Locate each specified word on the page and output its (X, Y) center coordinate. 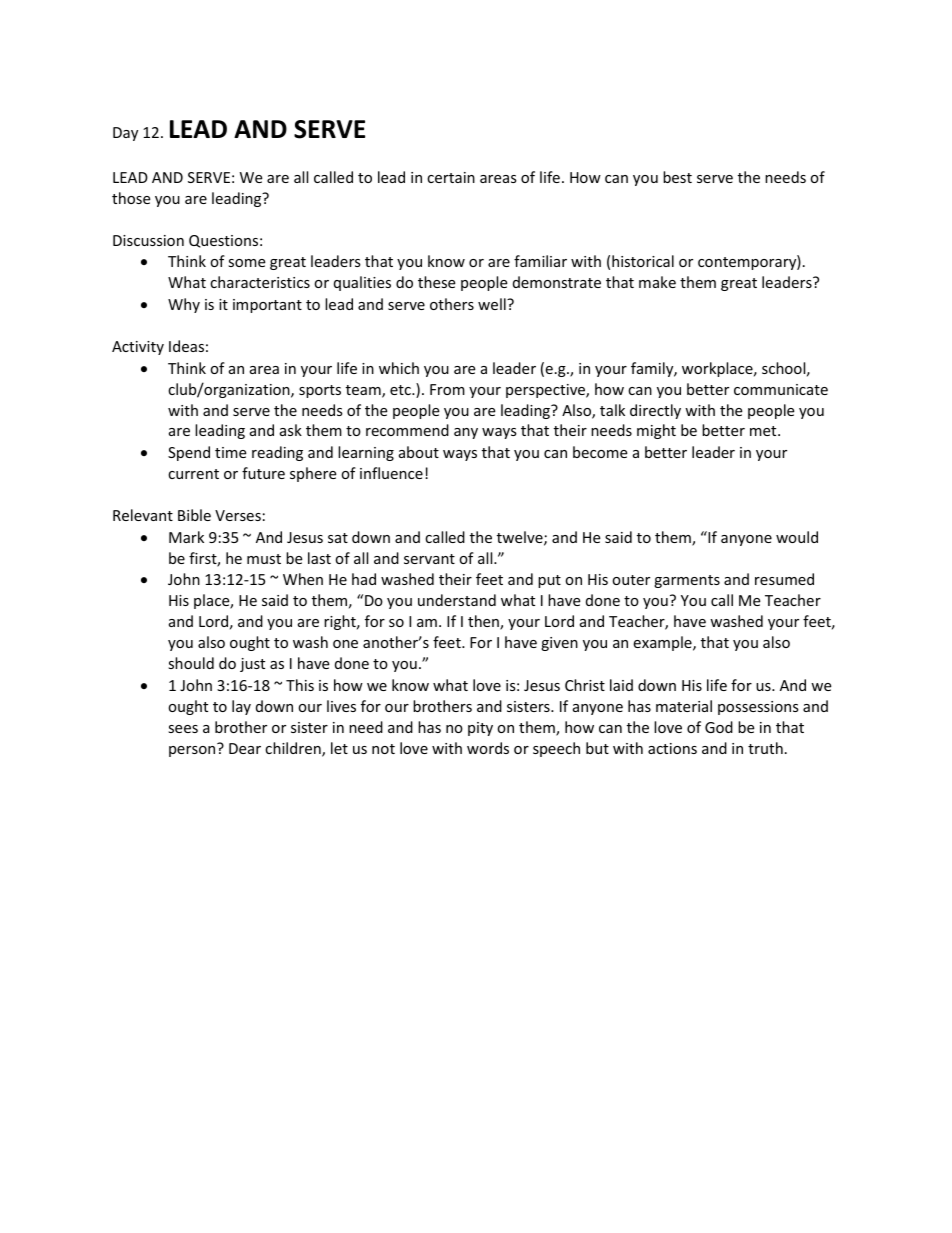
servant (429, 559)
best (677, 177)
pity (480, 729)
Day (125, 134)
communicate (781, 389)
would (797, 537)
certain (451, 177)
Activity (138, 348)
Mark (186, 537)
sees (183, 729)
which (399, 368)
